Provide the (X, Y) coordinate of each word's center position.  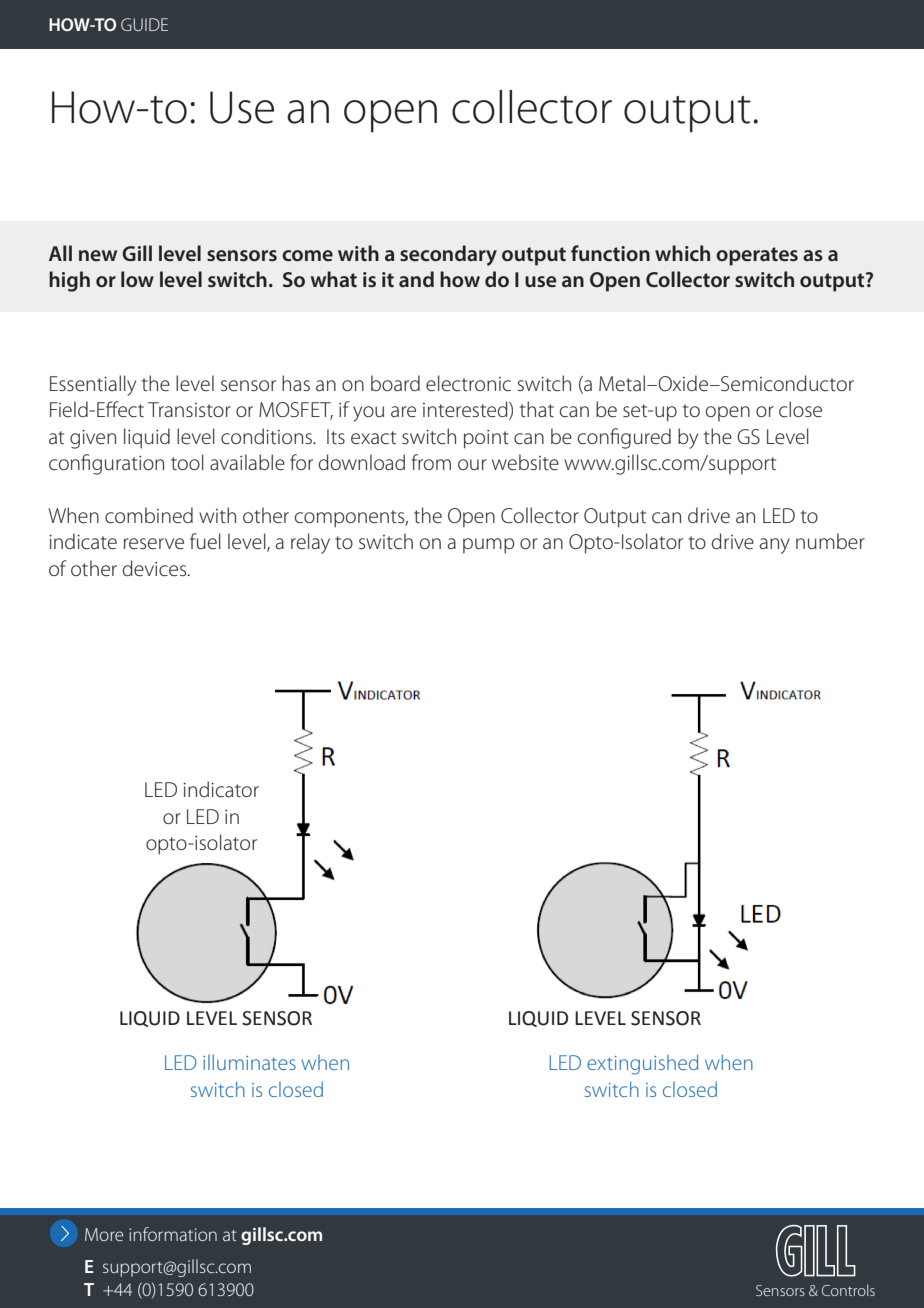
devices (156, 568)
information (173, 1234)
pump (488, 546)
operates (757, 256)
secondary (448, 255)
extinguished (642, 1064)
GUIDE (144, 24)
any (774, 546)
